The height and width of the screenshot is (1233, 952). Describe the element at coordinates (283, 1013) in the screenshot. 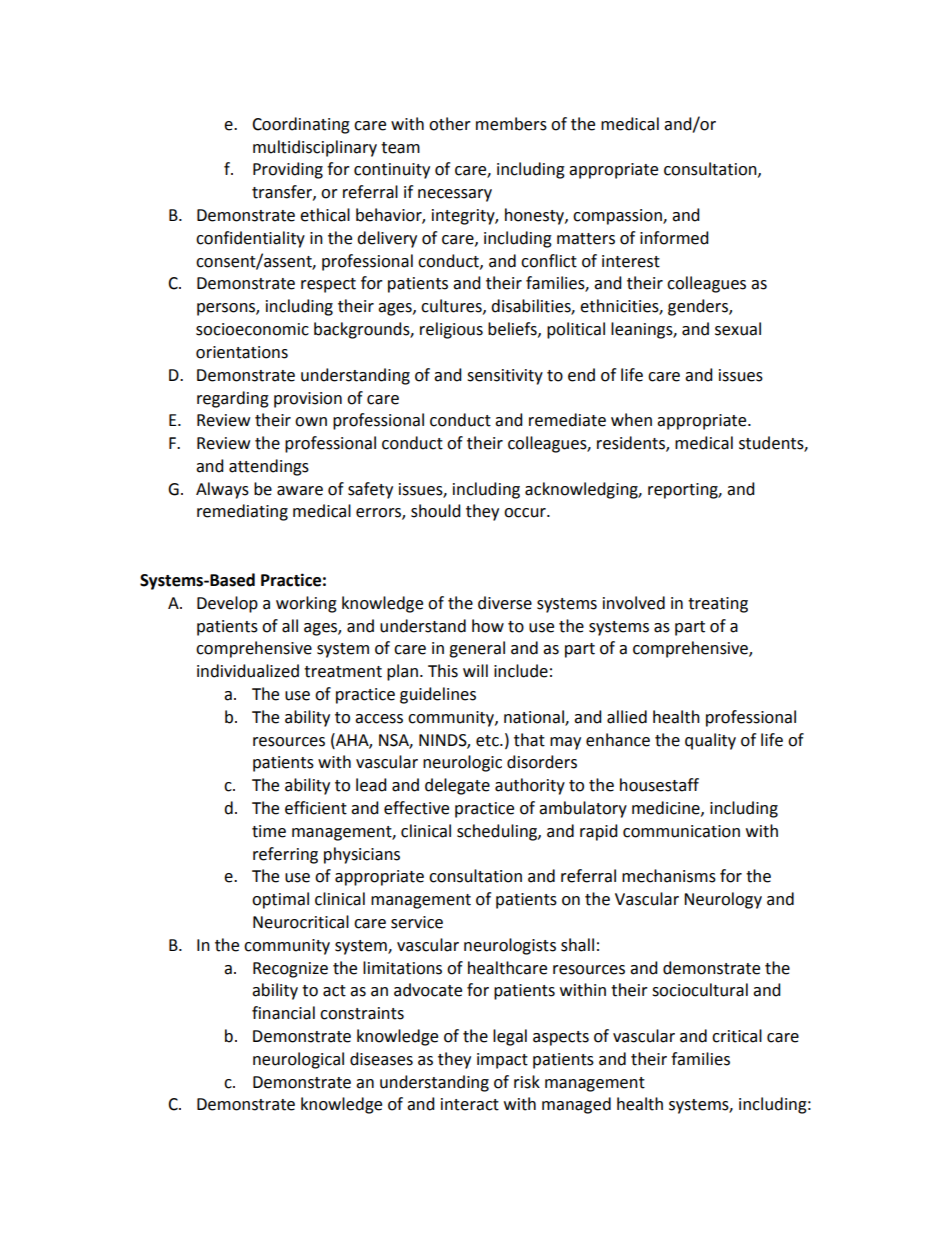

I see `financial` at that location.
